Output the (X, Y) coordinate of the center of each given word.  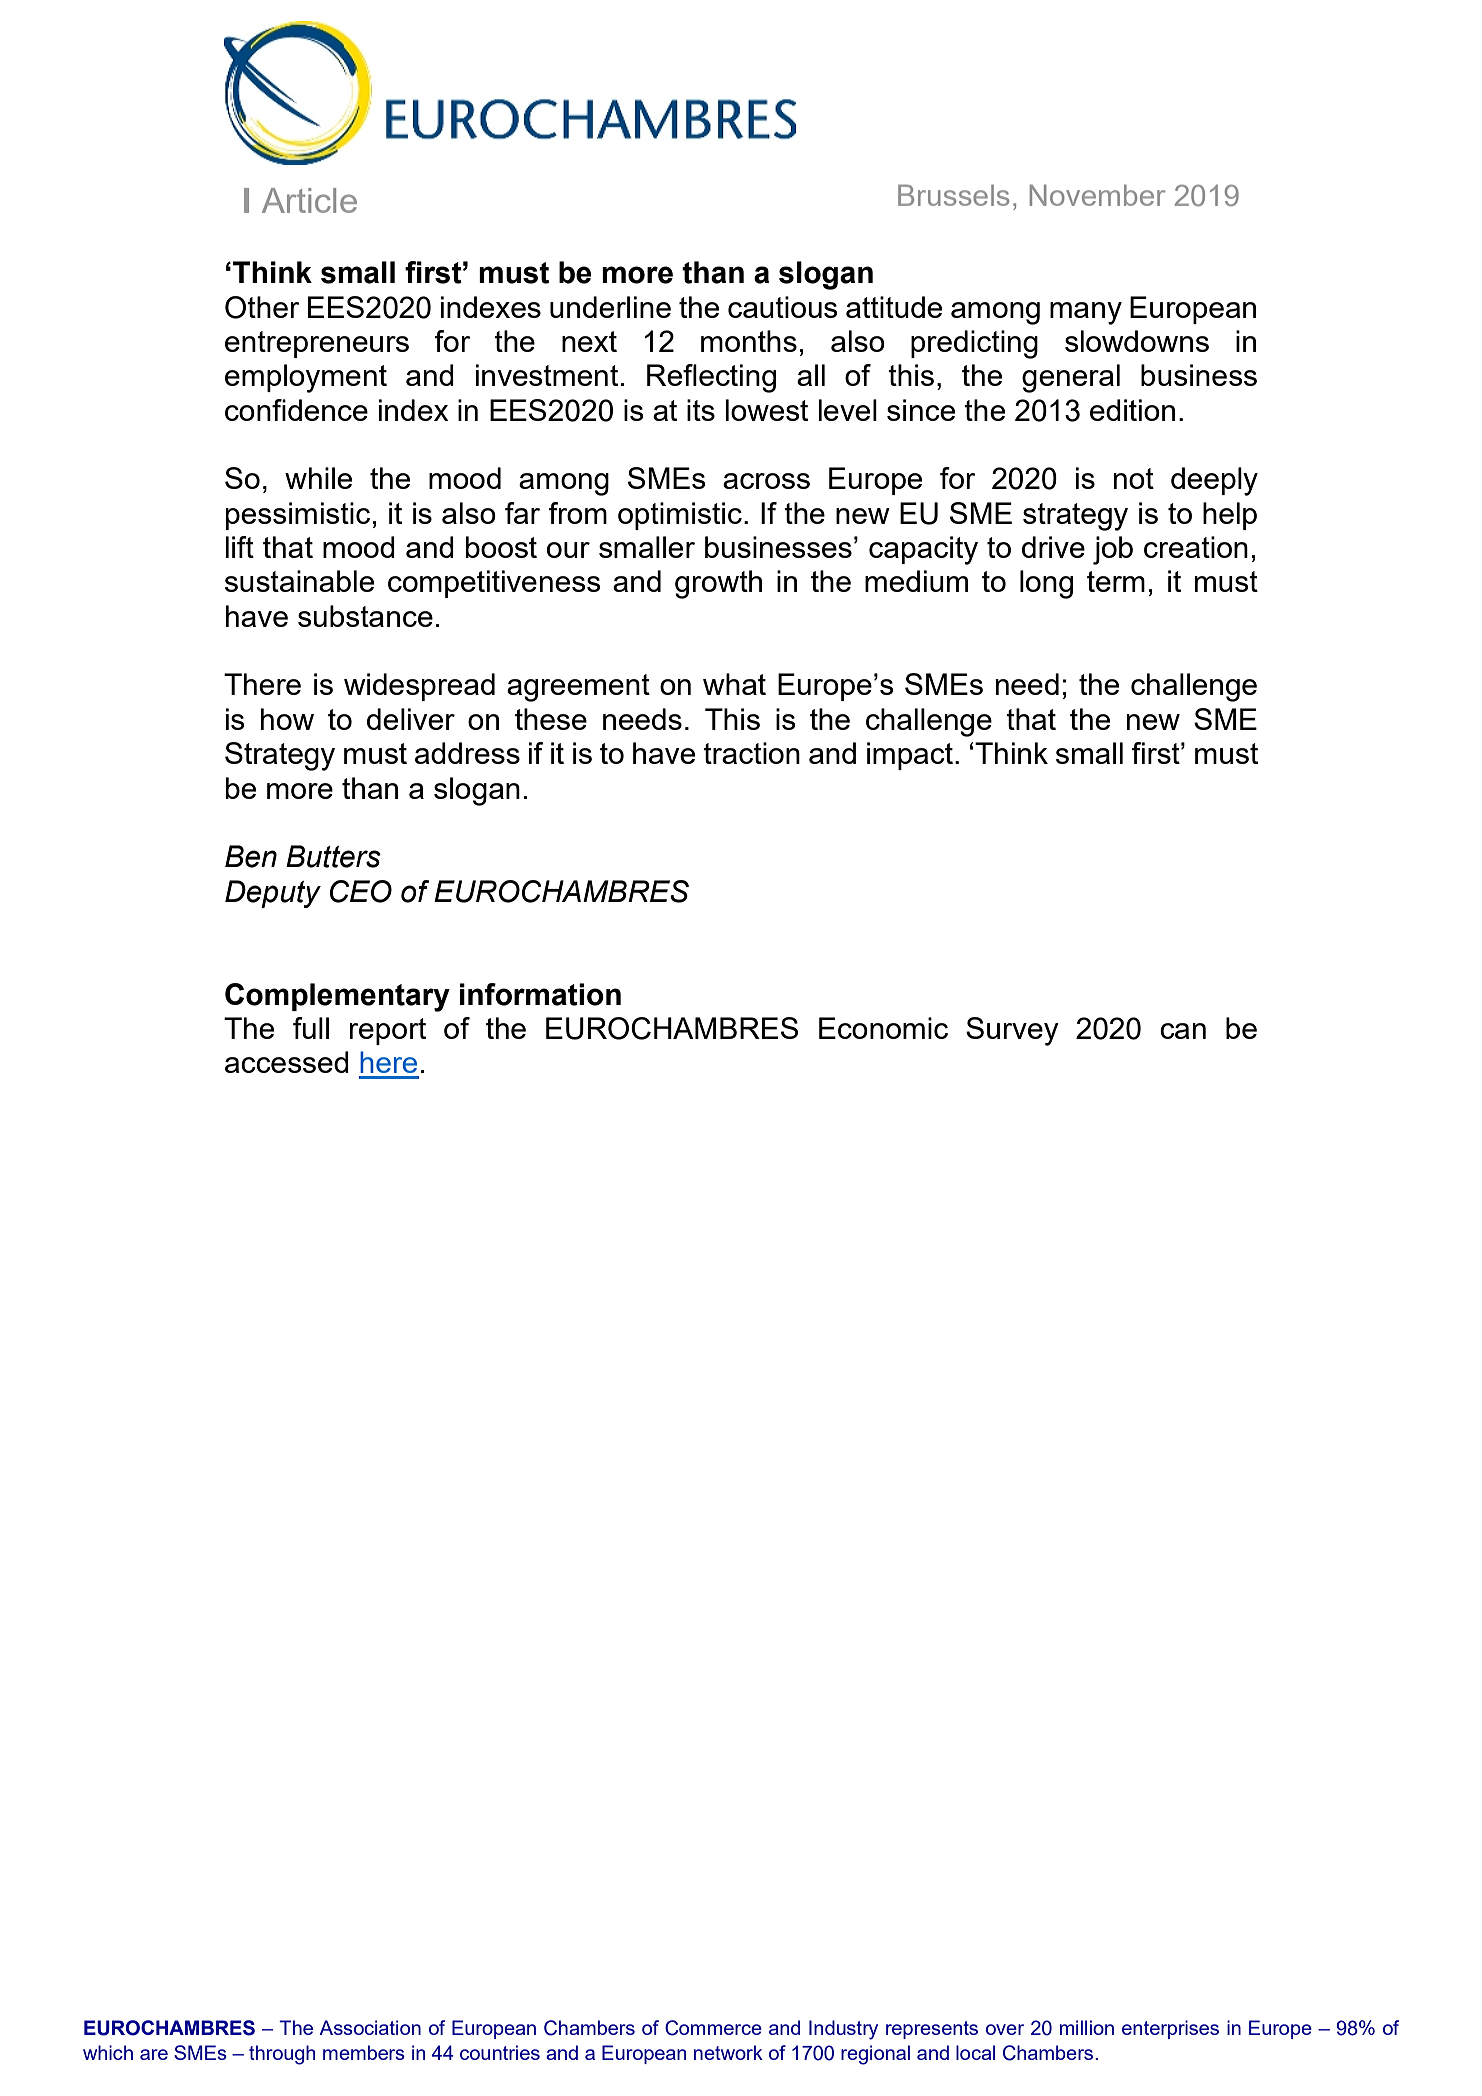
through (282, 2055)
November (1097, 195)
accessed (287, 1062)
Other (262, 307)
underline (610, 307)
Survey (1012, 1031)
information (540, 994)
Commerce (713, 2028)
